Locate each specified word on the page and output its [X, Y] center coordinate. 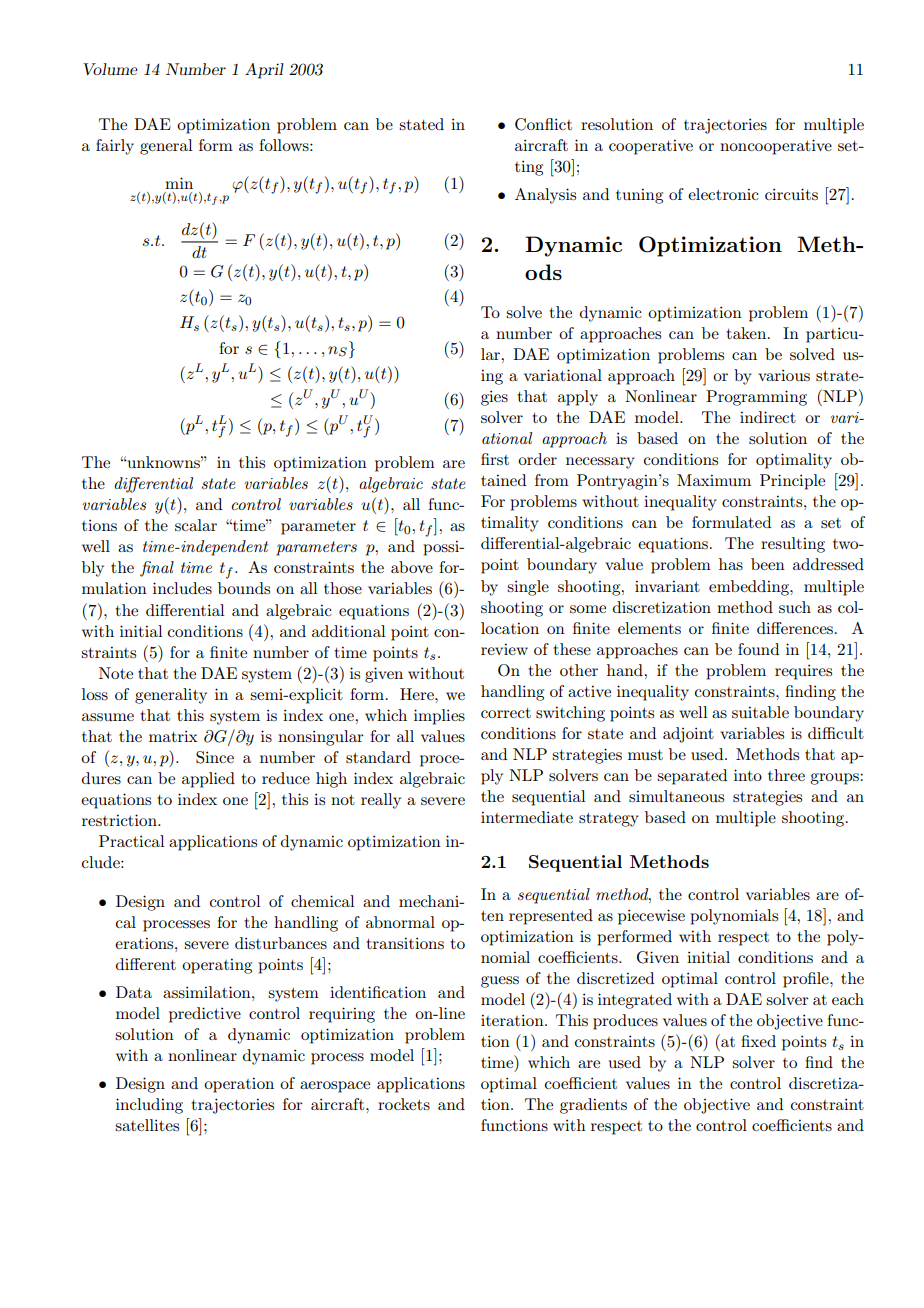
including [149, 1106]
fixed [758, 1041]
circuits [791, 194]
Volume [110, 69]
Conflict [543, 124]
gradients [593, 1106]
